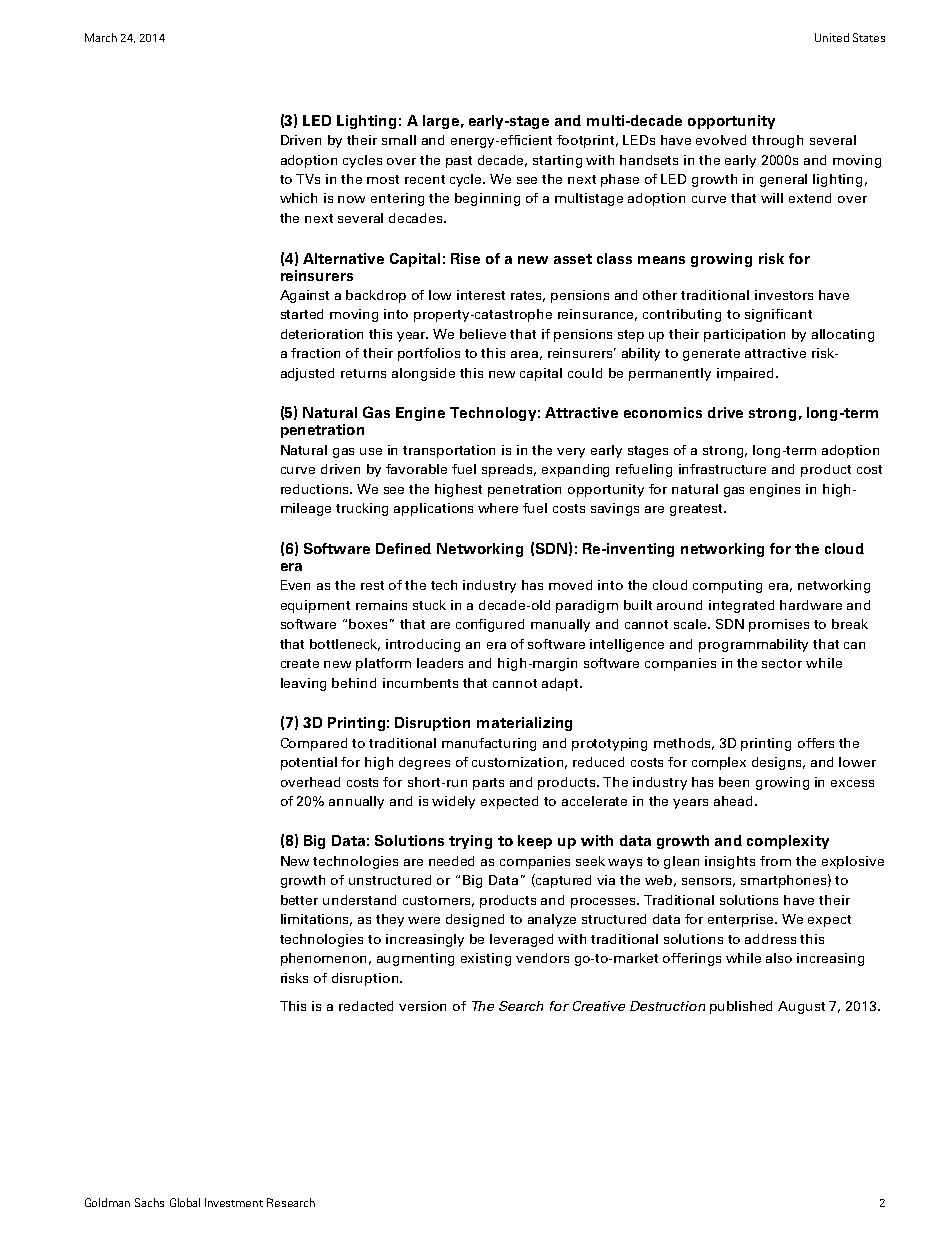  Describe the element at coordinates (832, 37) in the document. I see `United` at that location.
